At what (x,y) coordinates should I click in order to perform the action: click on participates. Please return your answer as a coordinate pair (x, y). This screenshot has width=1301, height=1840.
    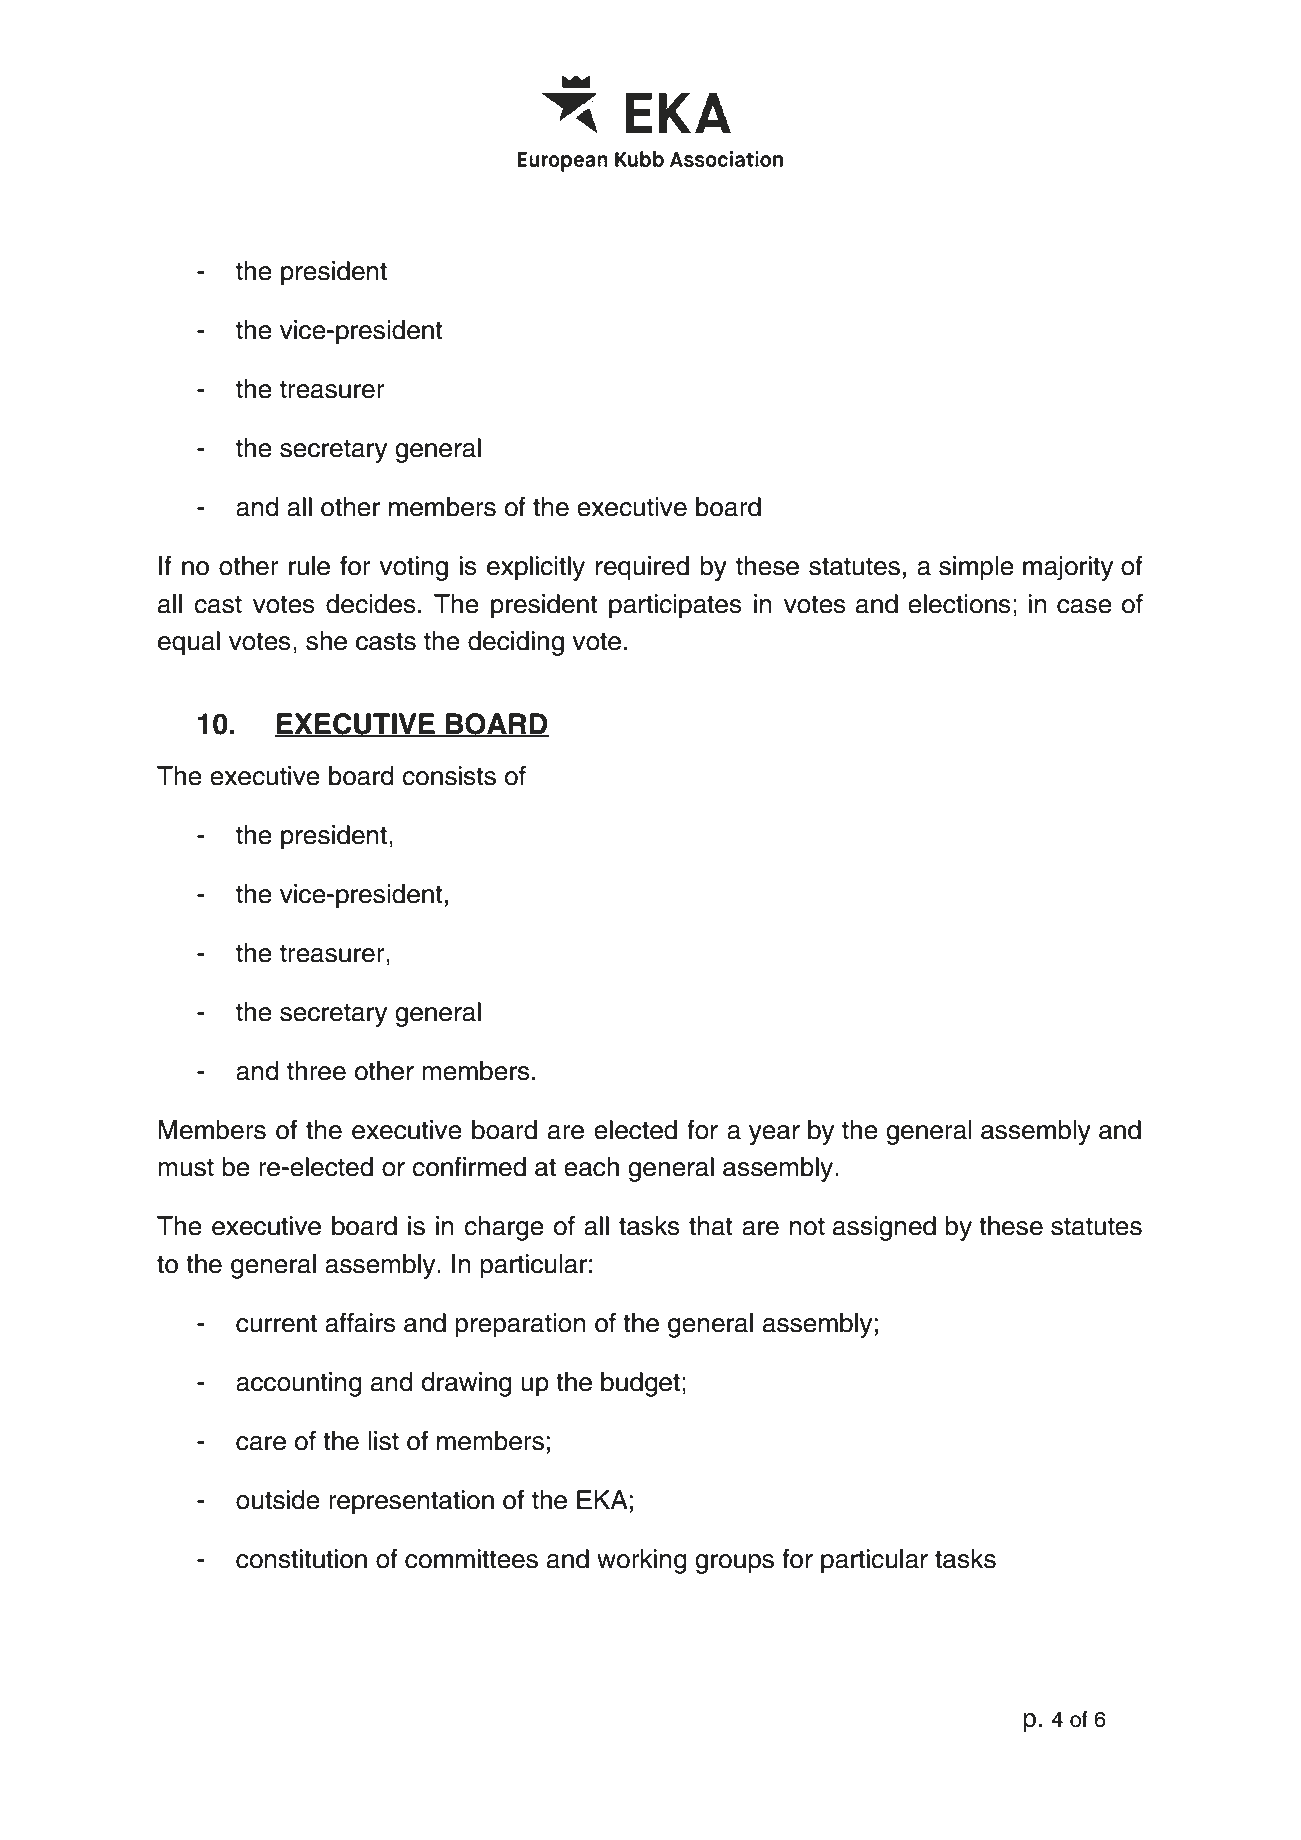
    Looking at the image, I should click on (675, 606).
